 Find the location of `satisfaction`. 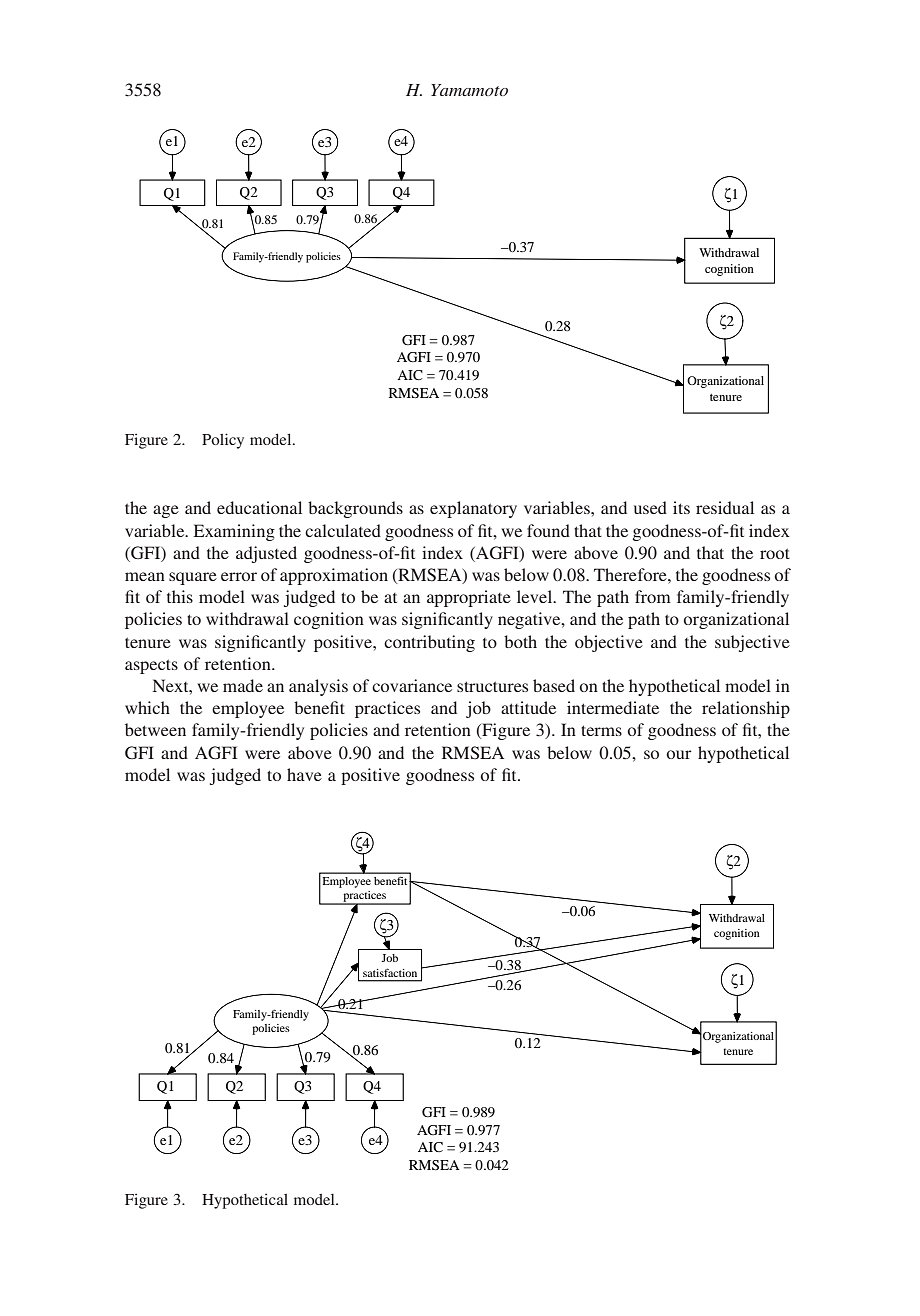

satisfaction is located at coordinates (390, 972).
